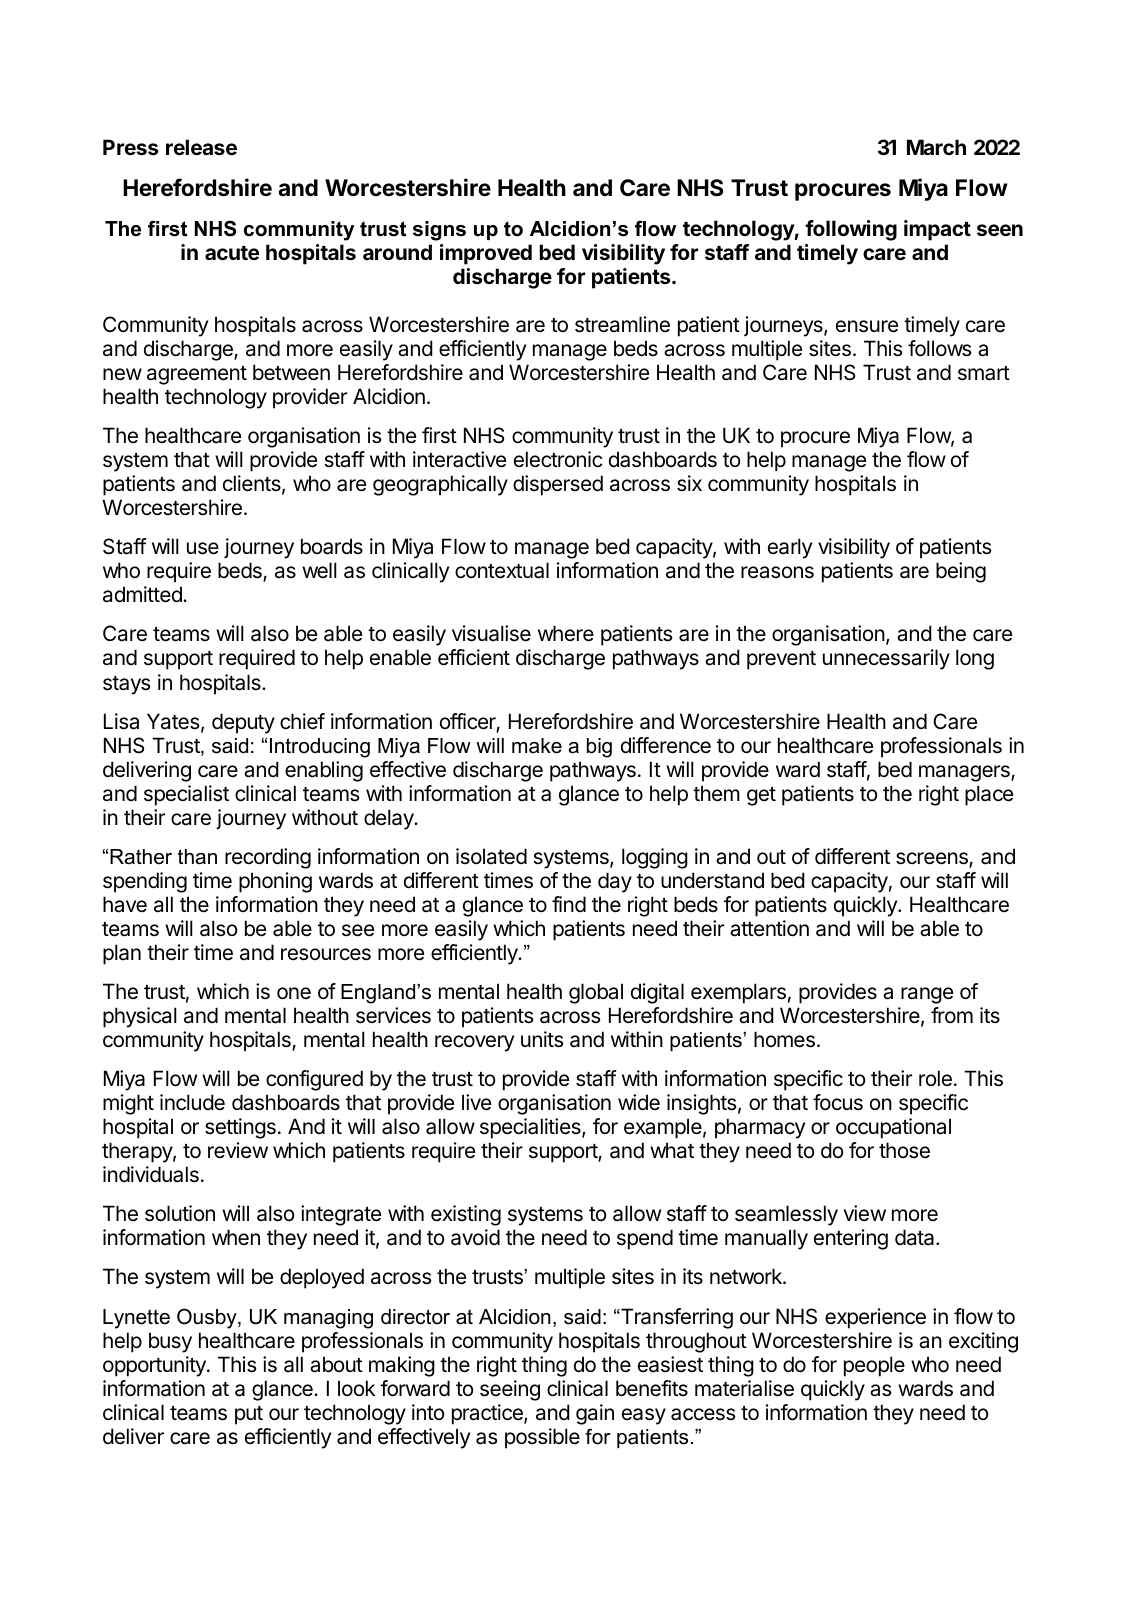 The width and height of the document is (1129, 1597). I want to click on gain, so click(595, 1414).
